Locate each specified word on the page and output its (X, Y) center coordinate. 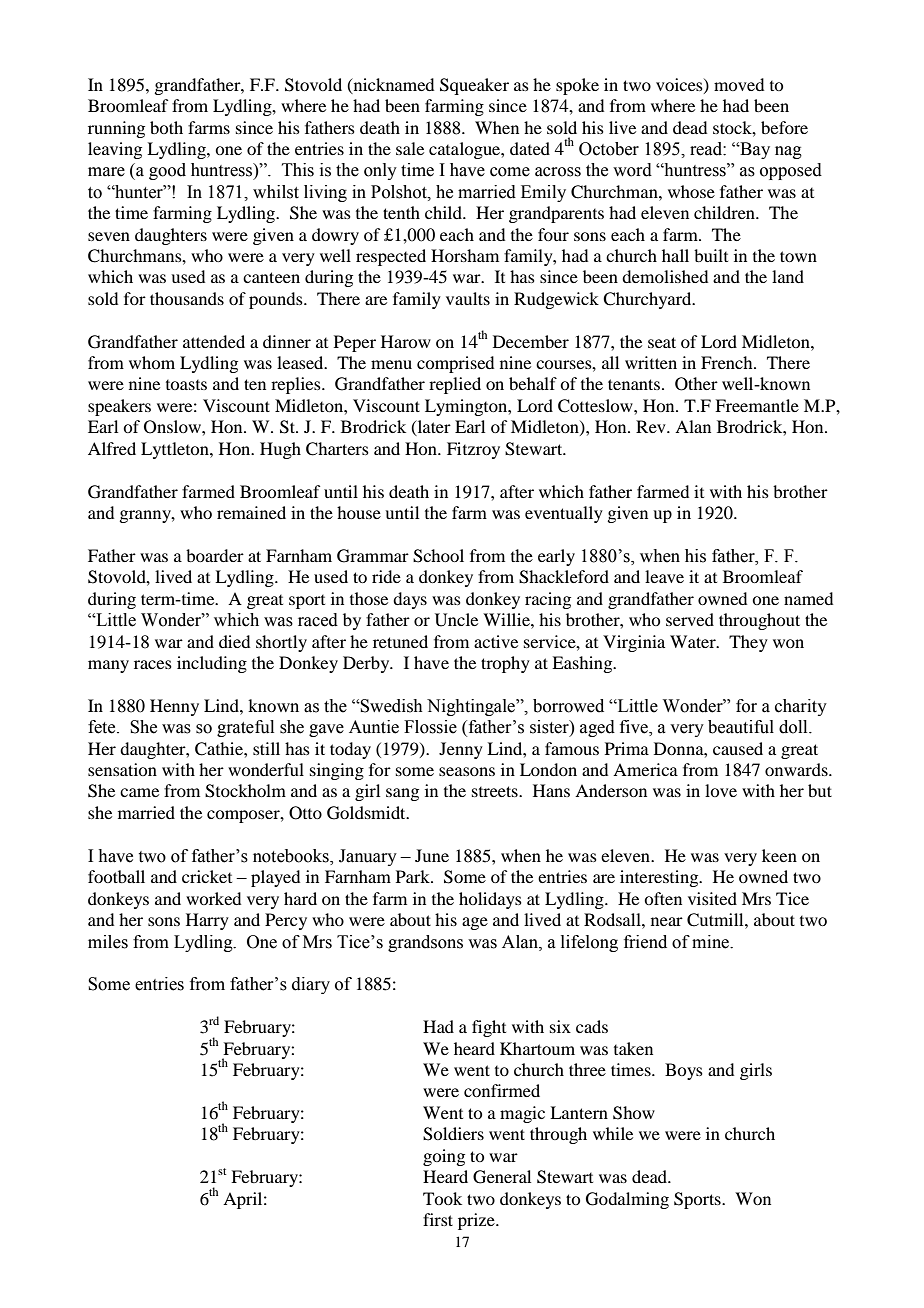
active (496, 641)
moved (739, 84)
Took (442, 1198)
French (728, 362)
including (212, 664)
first (438, 1219)
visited (712, 898)
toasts (186, 385)
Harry (207, 921)
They (748, 643)
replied (455, 385)
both (166, 127)
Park (414, 876)
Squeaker (474, 86)
